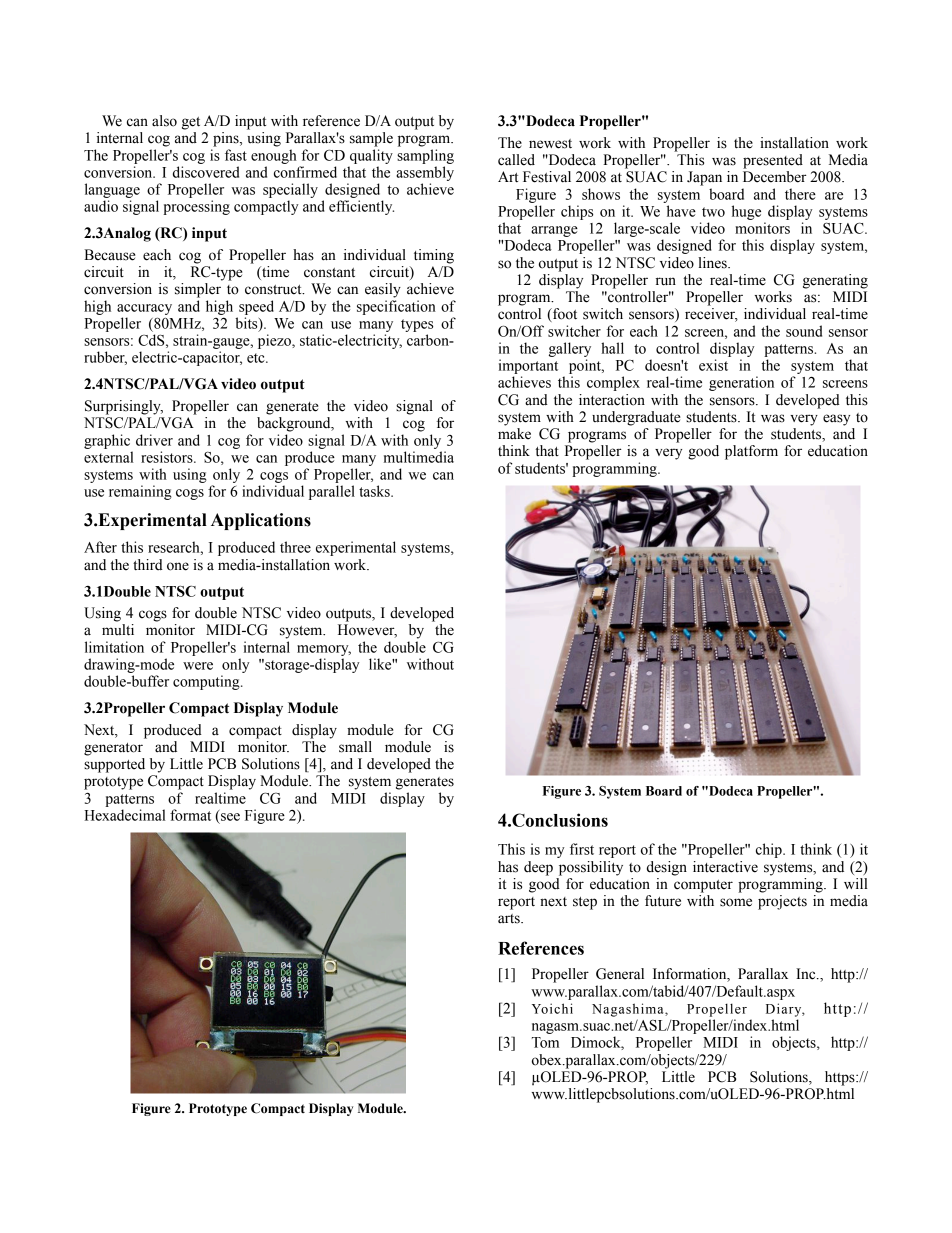 The width and height of the screenshot is (952, 1233). What do you see at coordinates (206, 172) in the screenshot?
I see `discovered` at bounding box center [206, 172].
